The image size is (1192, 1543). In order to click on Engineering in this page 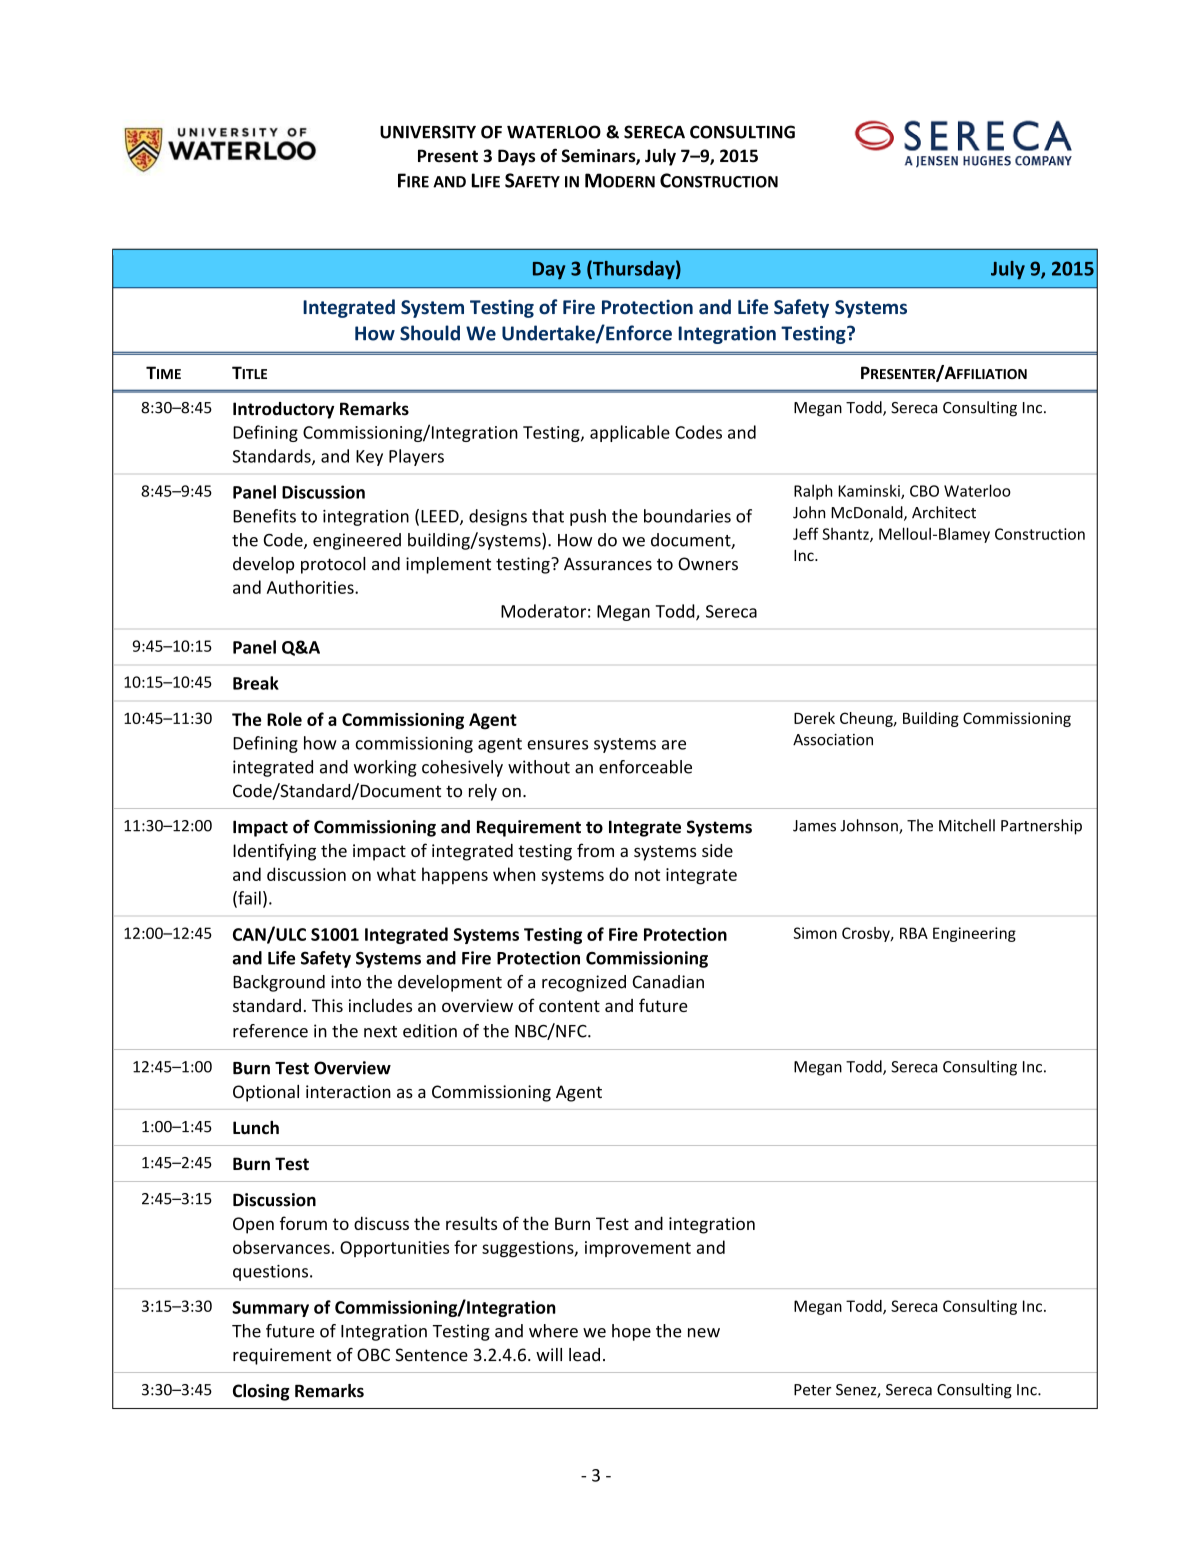, I will do `click(974, 934)`.
